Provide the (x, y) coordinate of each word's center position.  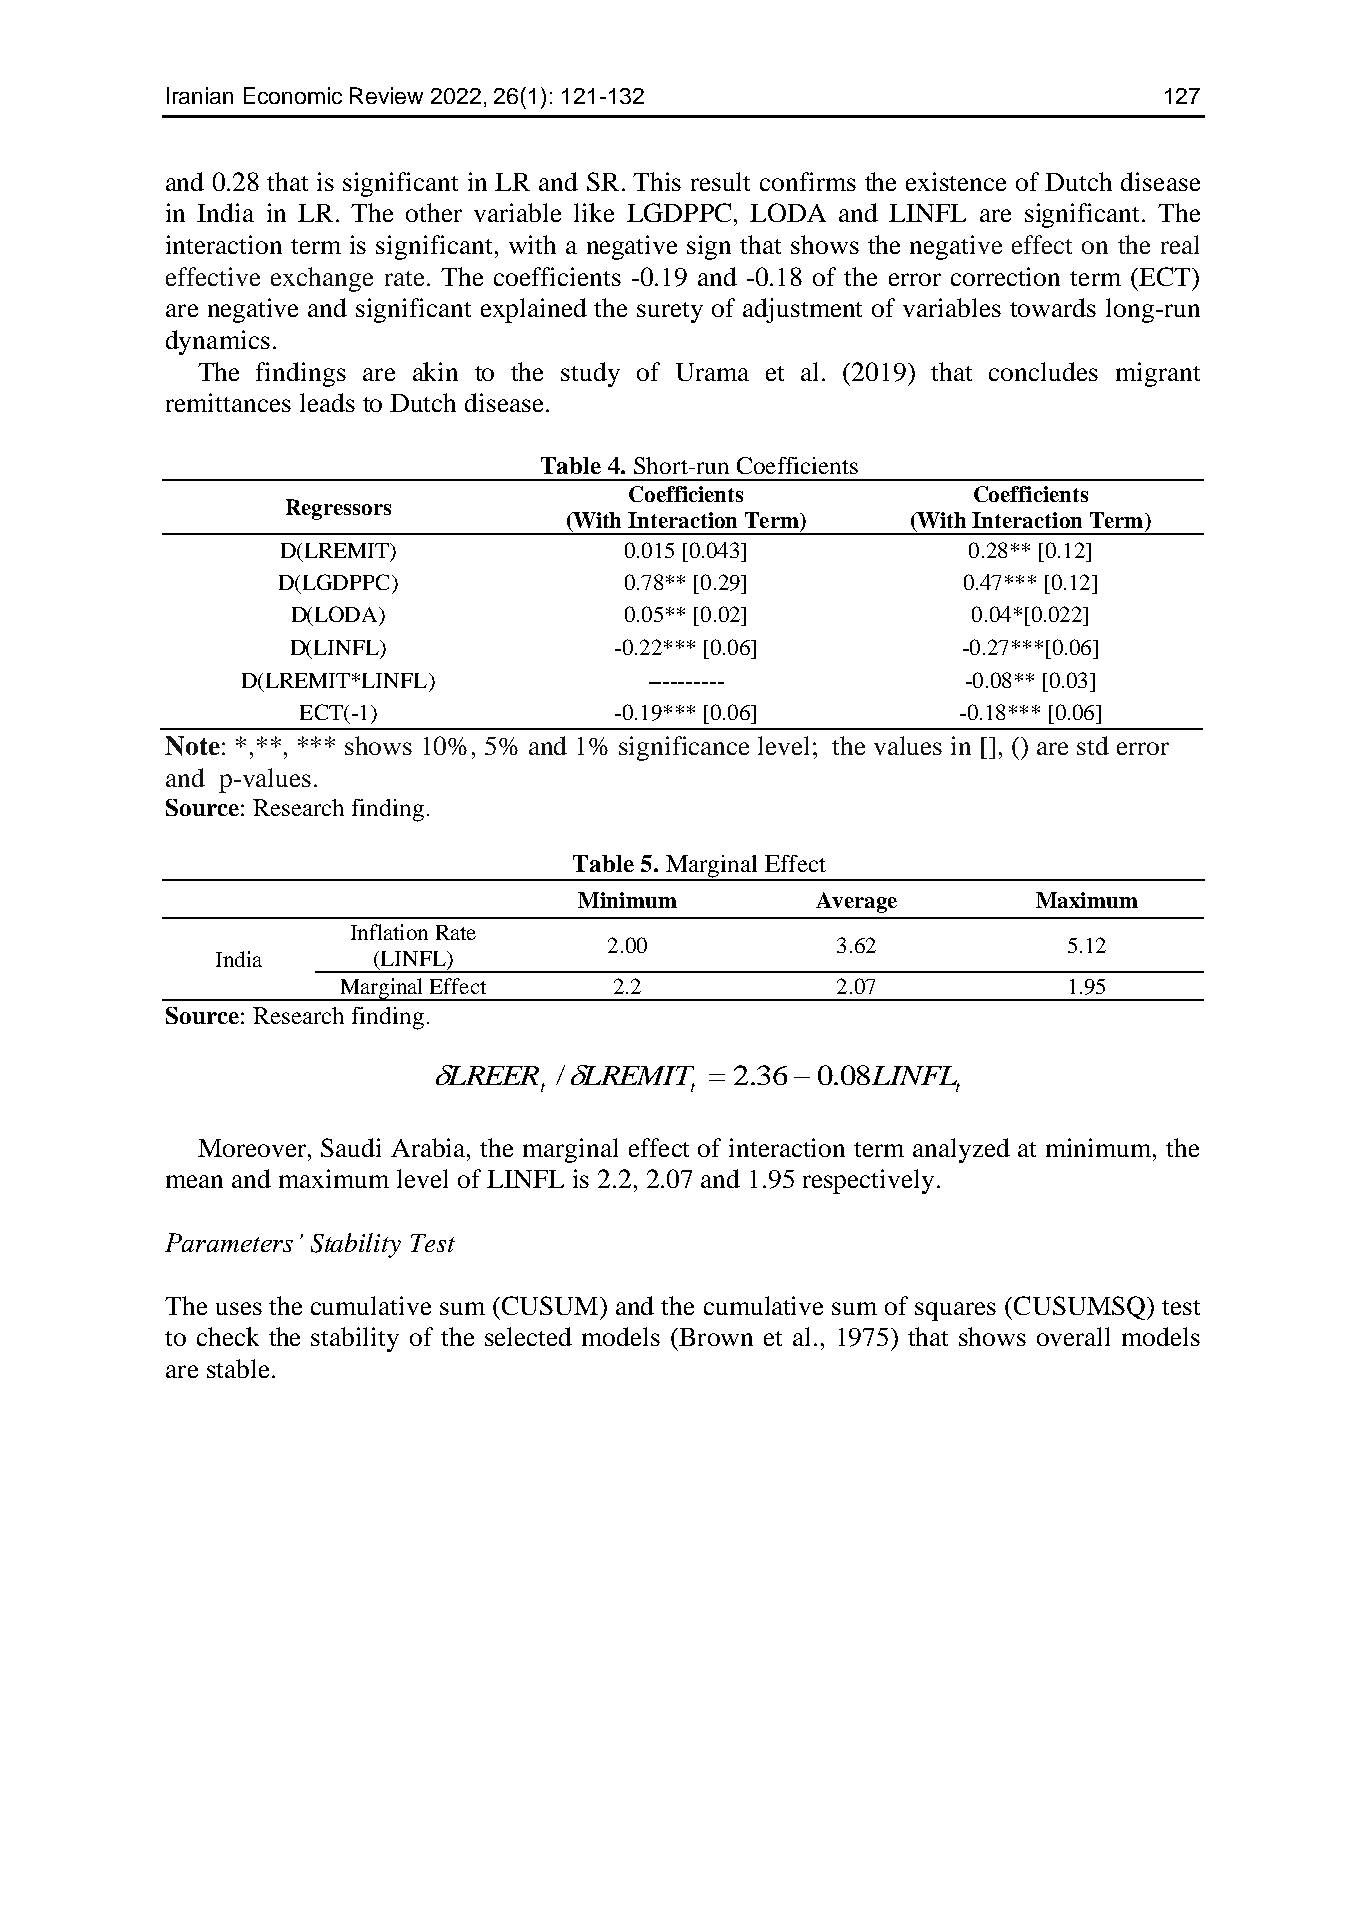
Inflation (389, 932)
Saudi (351, 1147)
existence (956, 181)
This (657, 181)
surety (670, 312)
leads (327, 402)
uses (239, 1308)
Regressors (338, 509)
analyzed (961, 1150)
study (590, 374)
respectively (868, 1181)
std (1093, 745)
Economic (293, 95)
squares (955, 1311)
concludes (1043, 371)
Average (856, 902)
